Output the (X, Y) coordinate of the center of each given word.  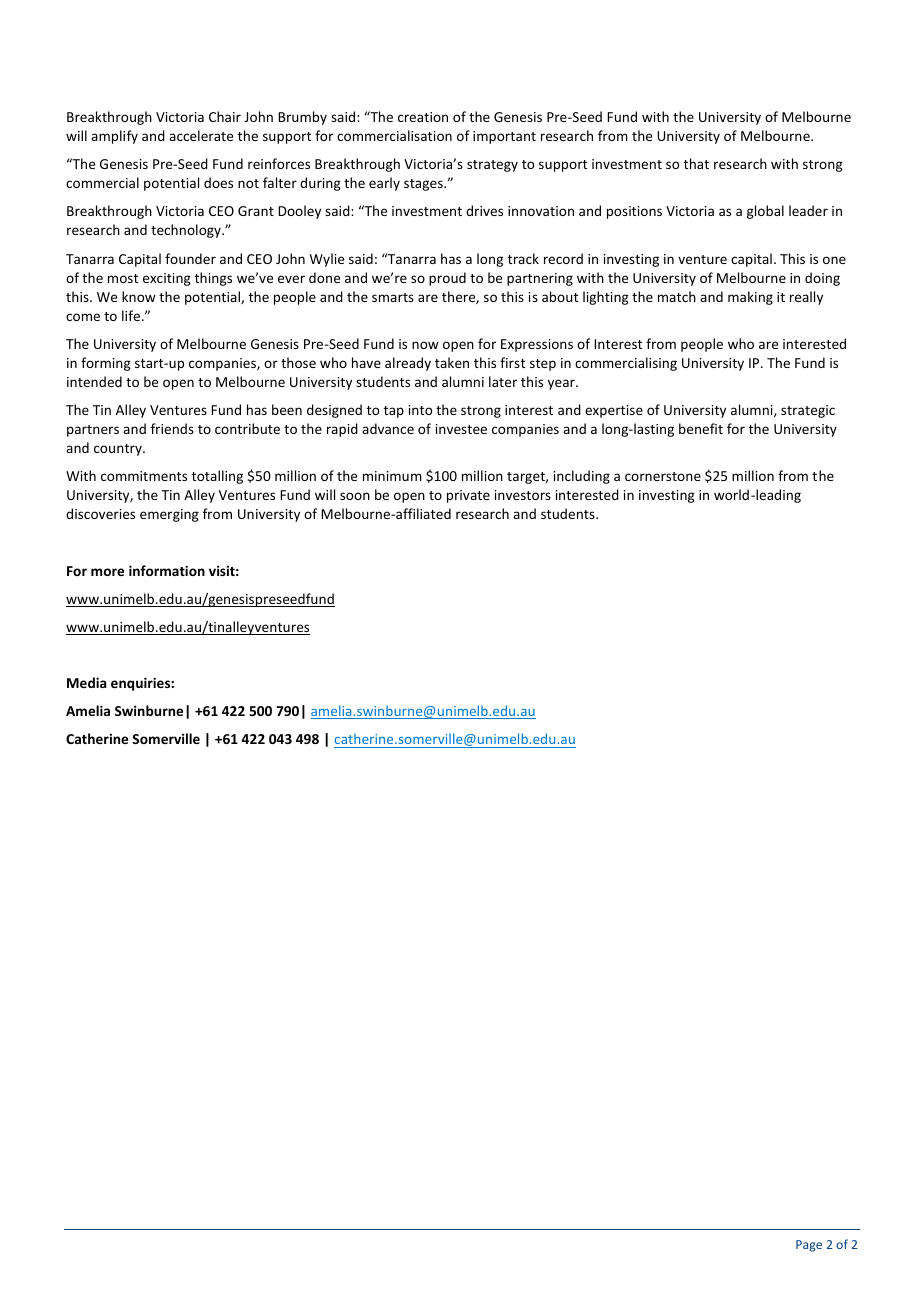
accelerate (201, 135)
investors (523, 495)
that (696, 163)
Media (86, 682)
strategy (492, 166)
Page (809, 1246)
